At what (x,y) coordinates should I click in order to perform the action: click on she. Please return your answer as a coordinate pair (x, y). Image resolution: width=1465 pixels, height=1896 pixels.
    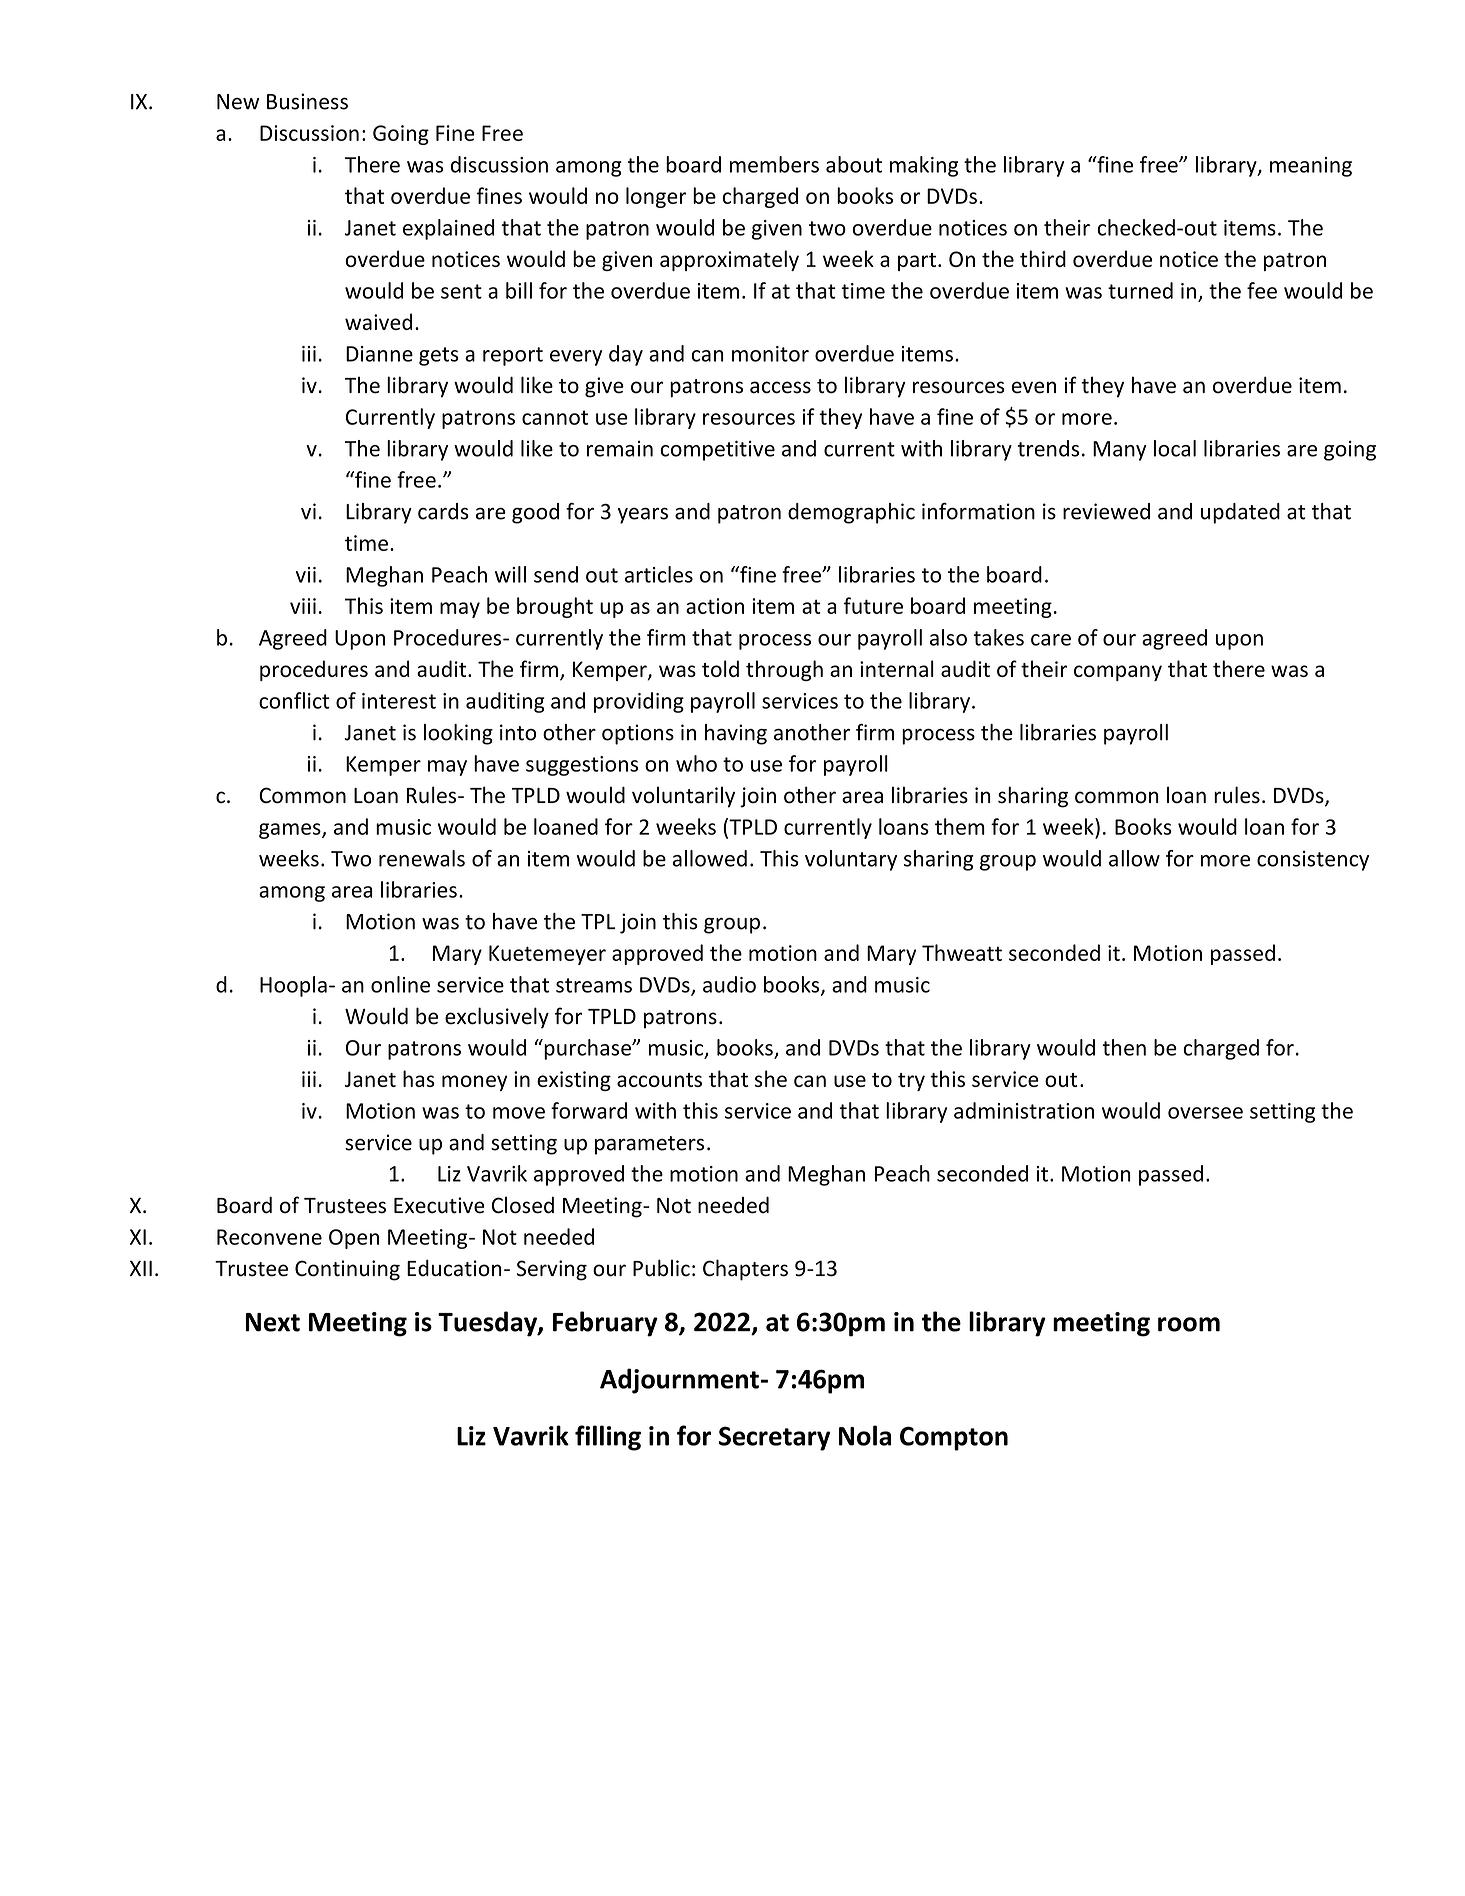
    Looking at the image, I should click on (770, 1078).
